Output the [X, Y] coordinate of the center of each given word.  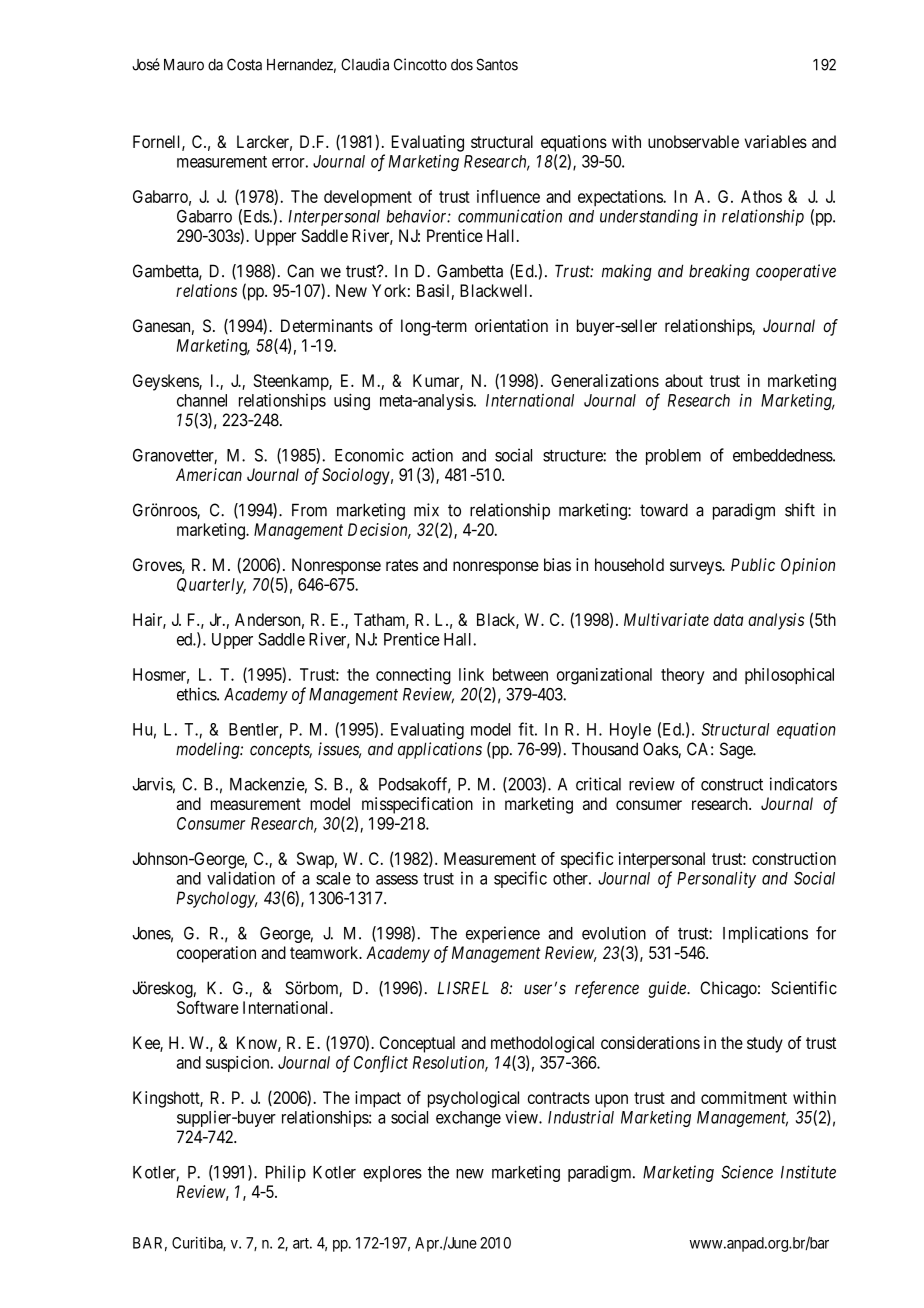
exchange [468, 1119]
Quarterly [211, 586]
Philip [286, 1173]
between [520, 674]
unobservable [693, 141]
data [728, 619]
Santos [497, 64]
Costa [244, 64]
